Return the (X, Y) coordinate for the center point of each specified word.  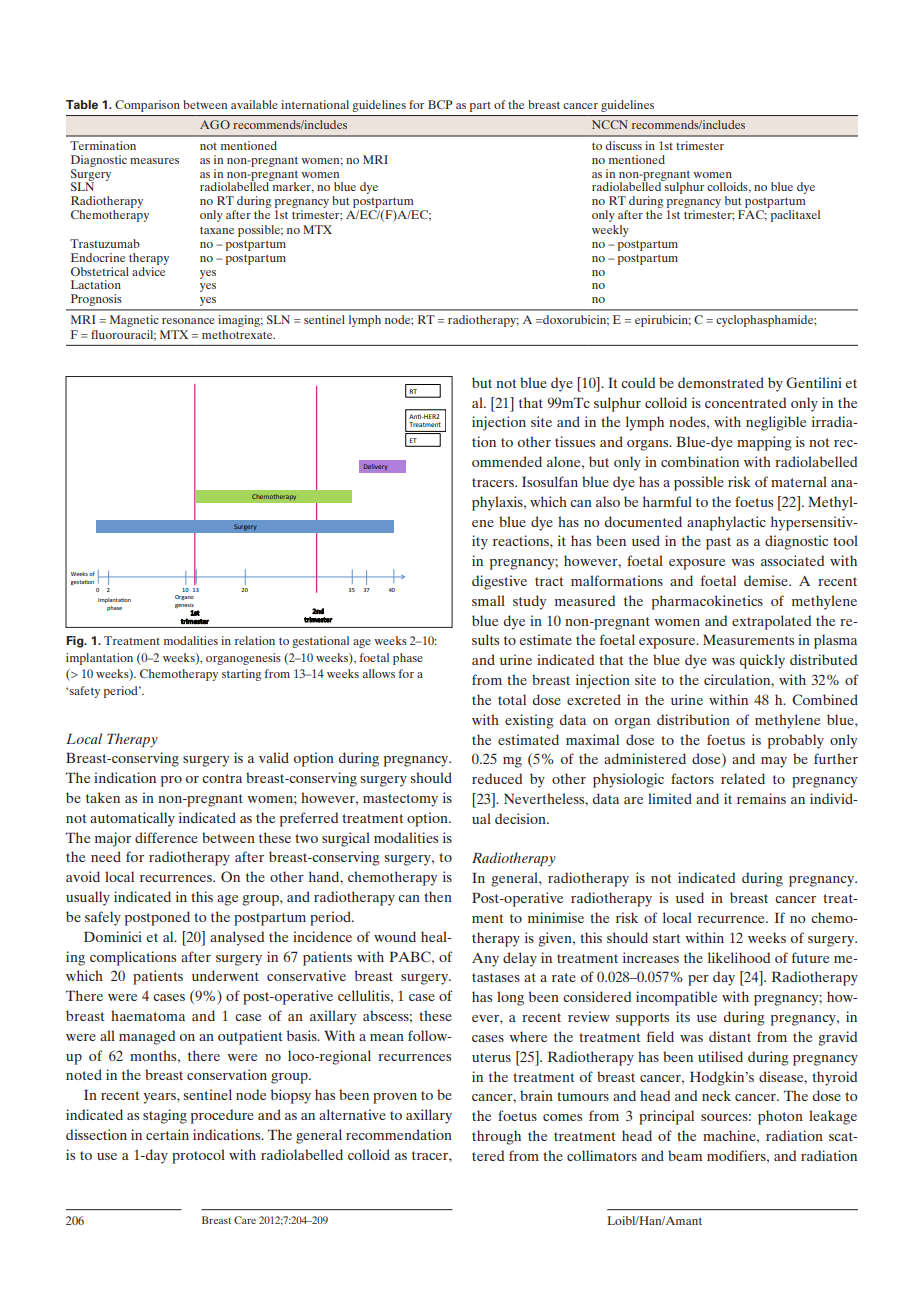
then (438, 896)
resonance (188, 321)
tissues (575, 441)
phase (408, 659)
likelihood (739, 957)
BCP (440, 104)
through (496, 1137)
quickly (762, 661)
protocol (198, 1156)
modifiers (737, 1155)
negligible (776, 423)
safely (103, 918)
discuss (623, 145)
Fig (76, 642)
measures (154, 161)
